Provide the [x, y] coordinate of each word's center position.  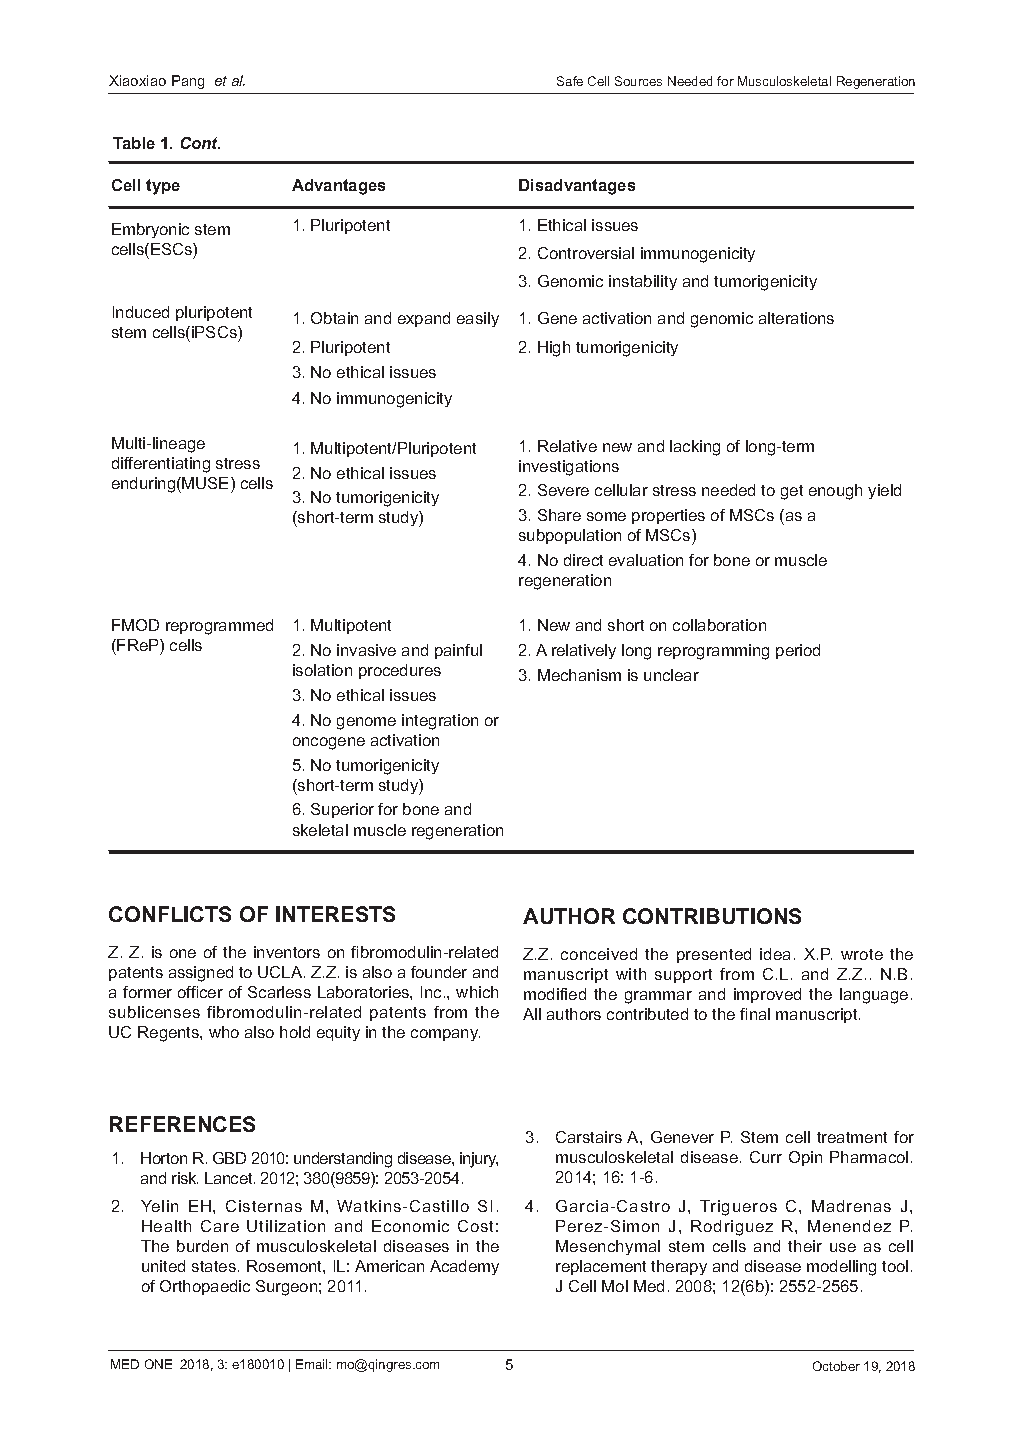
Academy [464, 1267]
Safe [570, 81]
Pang [188, 82]
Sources [638, 81]
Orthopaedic [205, 1287]
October [836, 1366]
